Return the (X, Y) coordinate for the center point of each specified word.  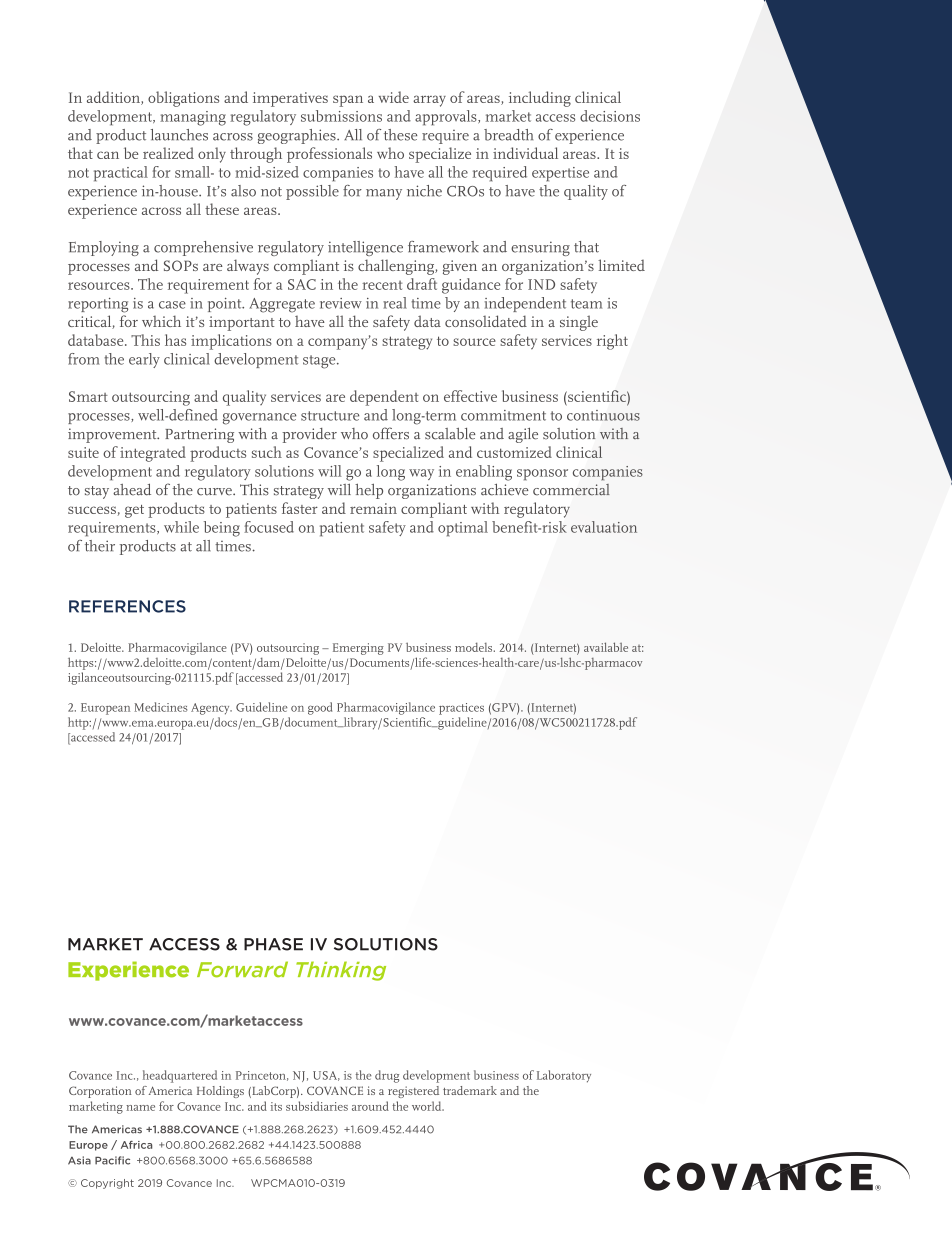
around (370, 1106)
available (606, 647)
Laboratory (564, 1076)
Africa (136, 1145)
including (540, 99)
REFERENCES (127, 606)
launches (179, 135)
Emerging (358, 649)
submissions (341, 116)
